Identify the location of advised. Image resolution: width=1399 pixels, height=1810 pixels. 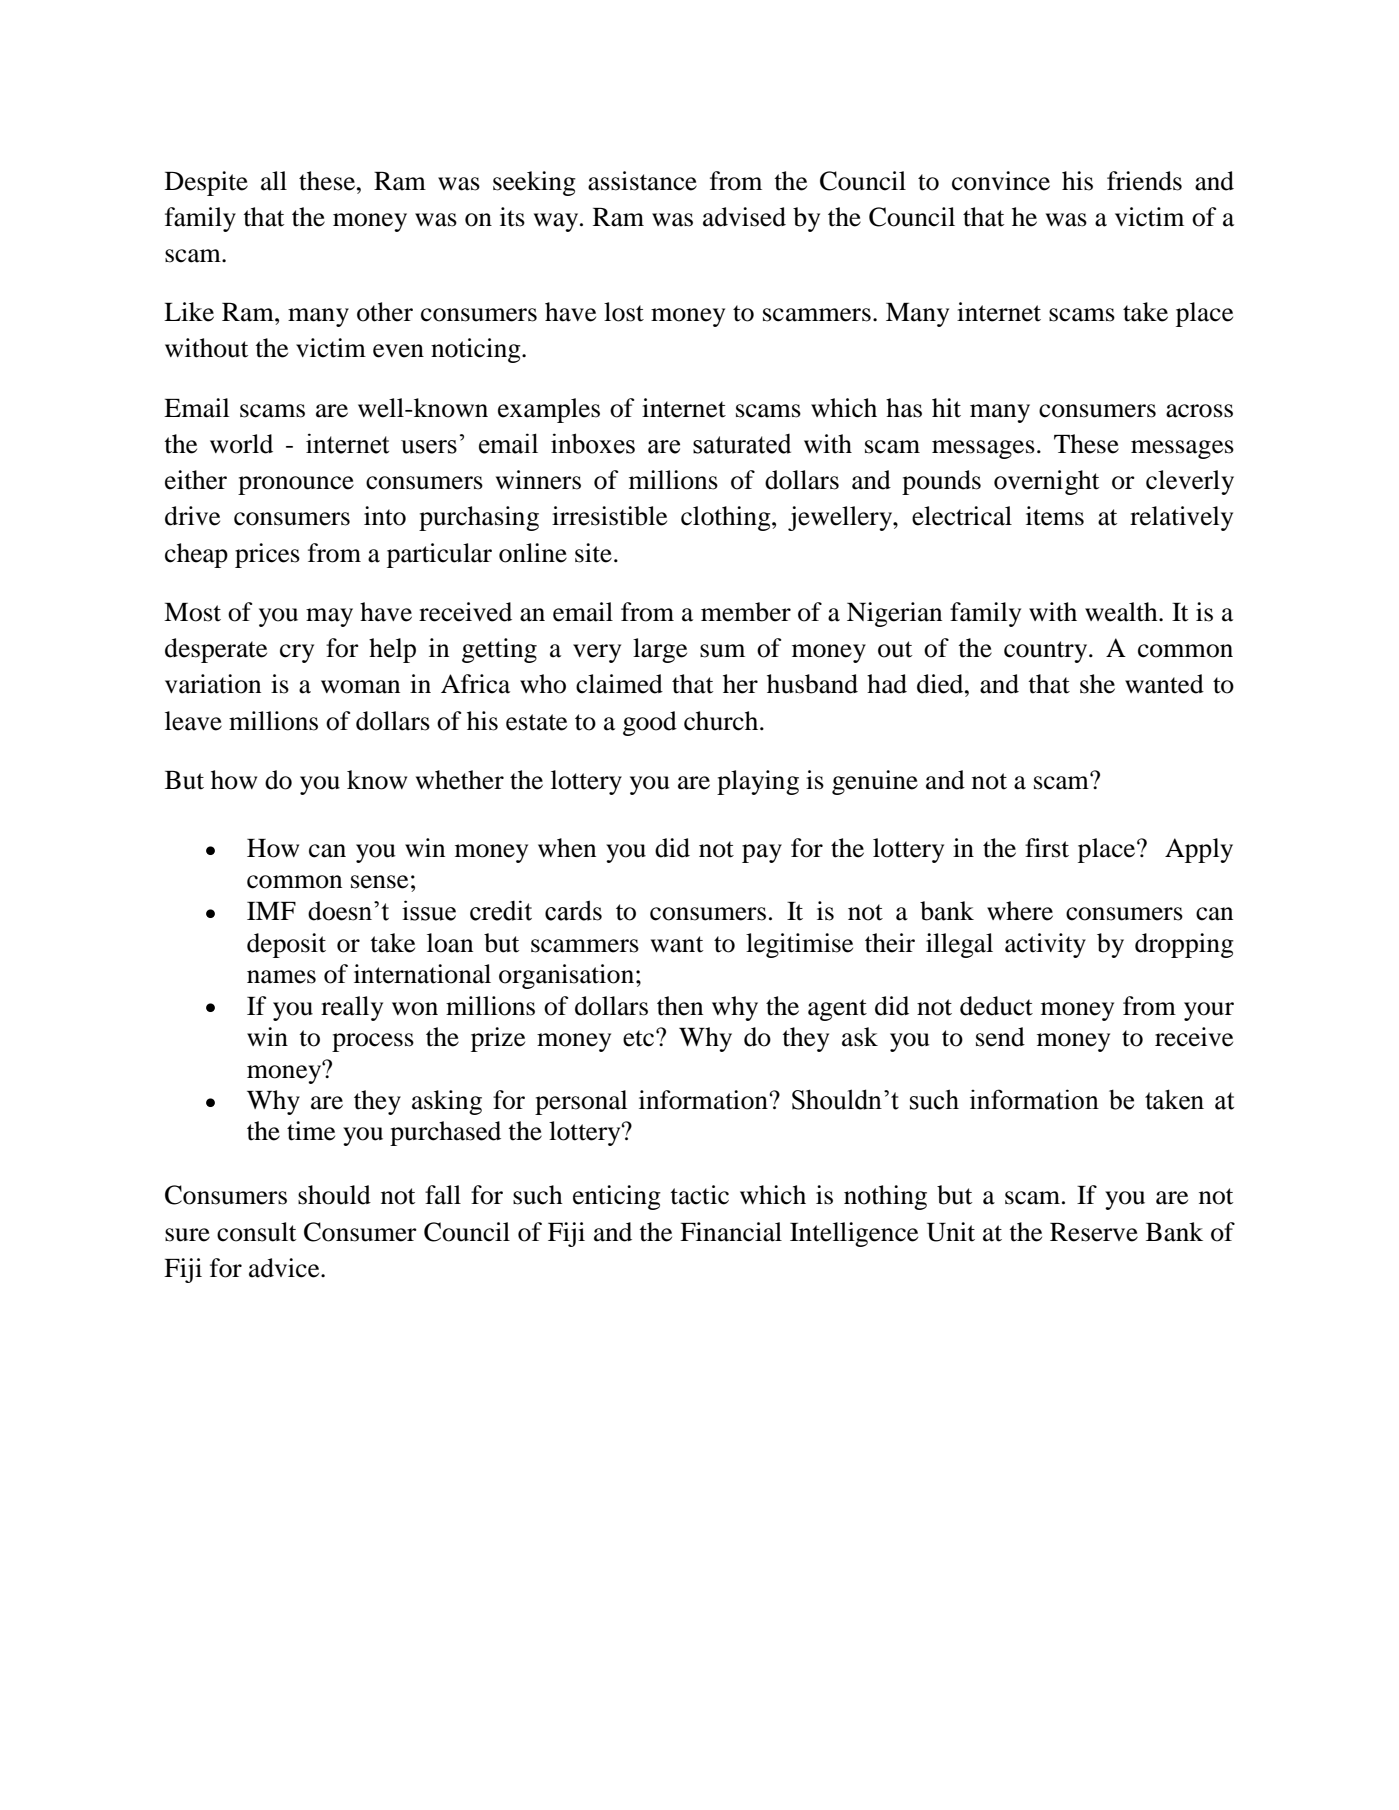
(744, 217).
